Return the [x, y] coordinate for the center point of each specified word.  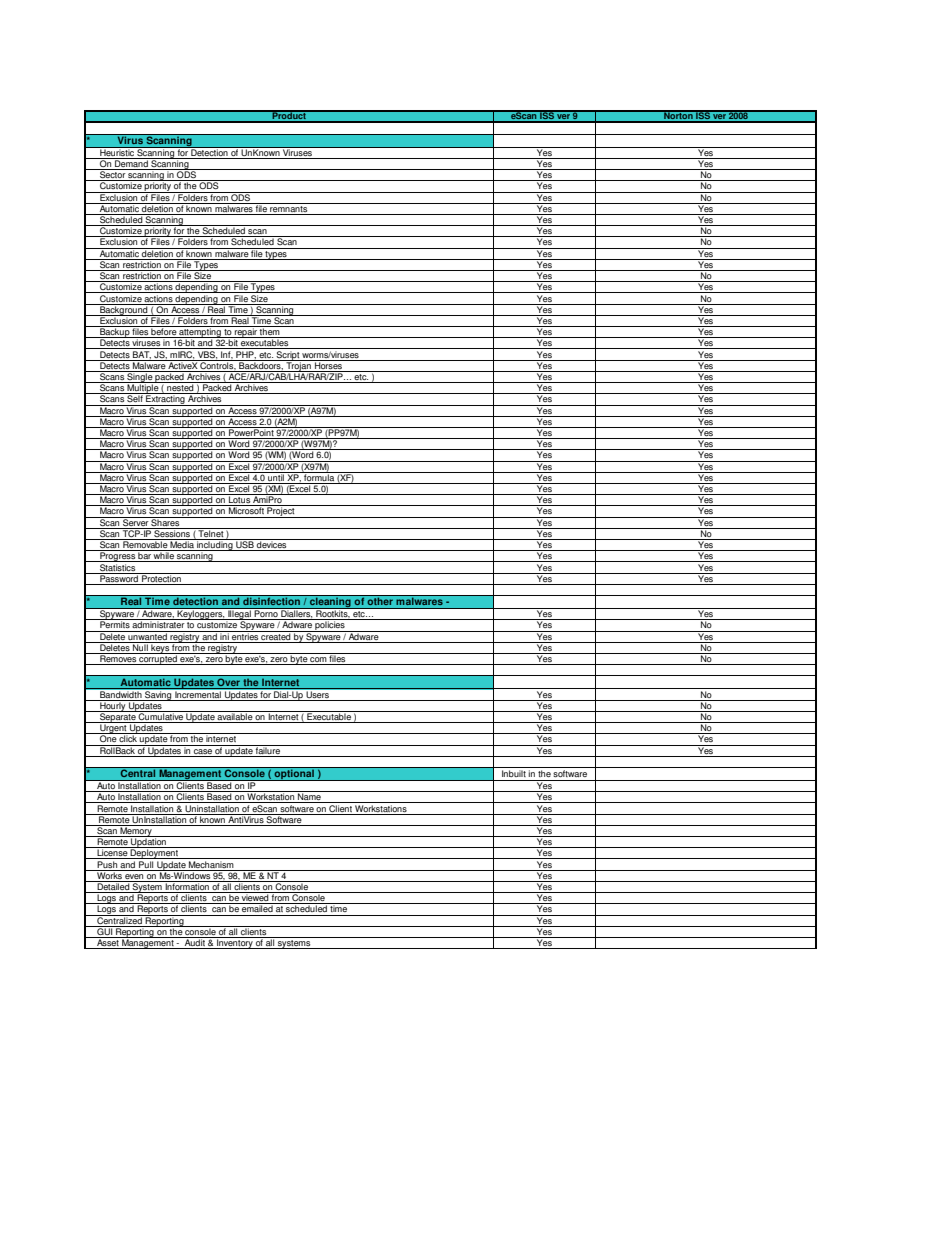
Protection [161, 577]
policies [330, 625]
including [215, 546]
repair [246, 333]
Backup [115, 333]
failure [268, 749]
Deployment [155, 853]
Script [288, 354]
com [318, 661]
